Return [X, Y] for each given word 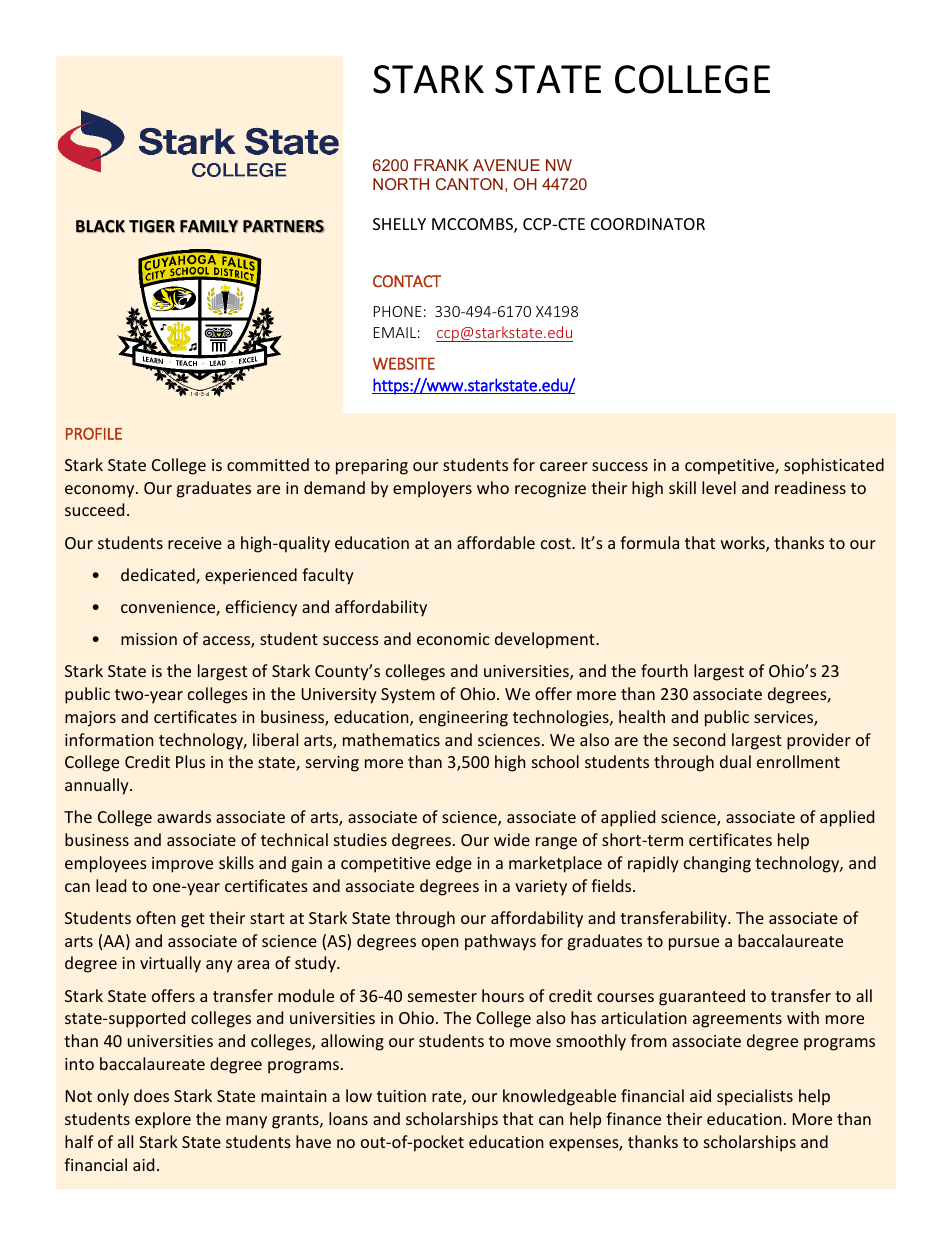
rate [448, 1098]
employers [432, 489]
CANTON [469, 184]
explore [163, 1120]
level [719, 487]
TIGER [152, 226]
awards [184, 816]
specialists [755, 1097]
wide [512, 839]
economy [101, 491]
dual [735, 761]
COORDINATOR [648, 224]
